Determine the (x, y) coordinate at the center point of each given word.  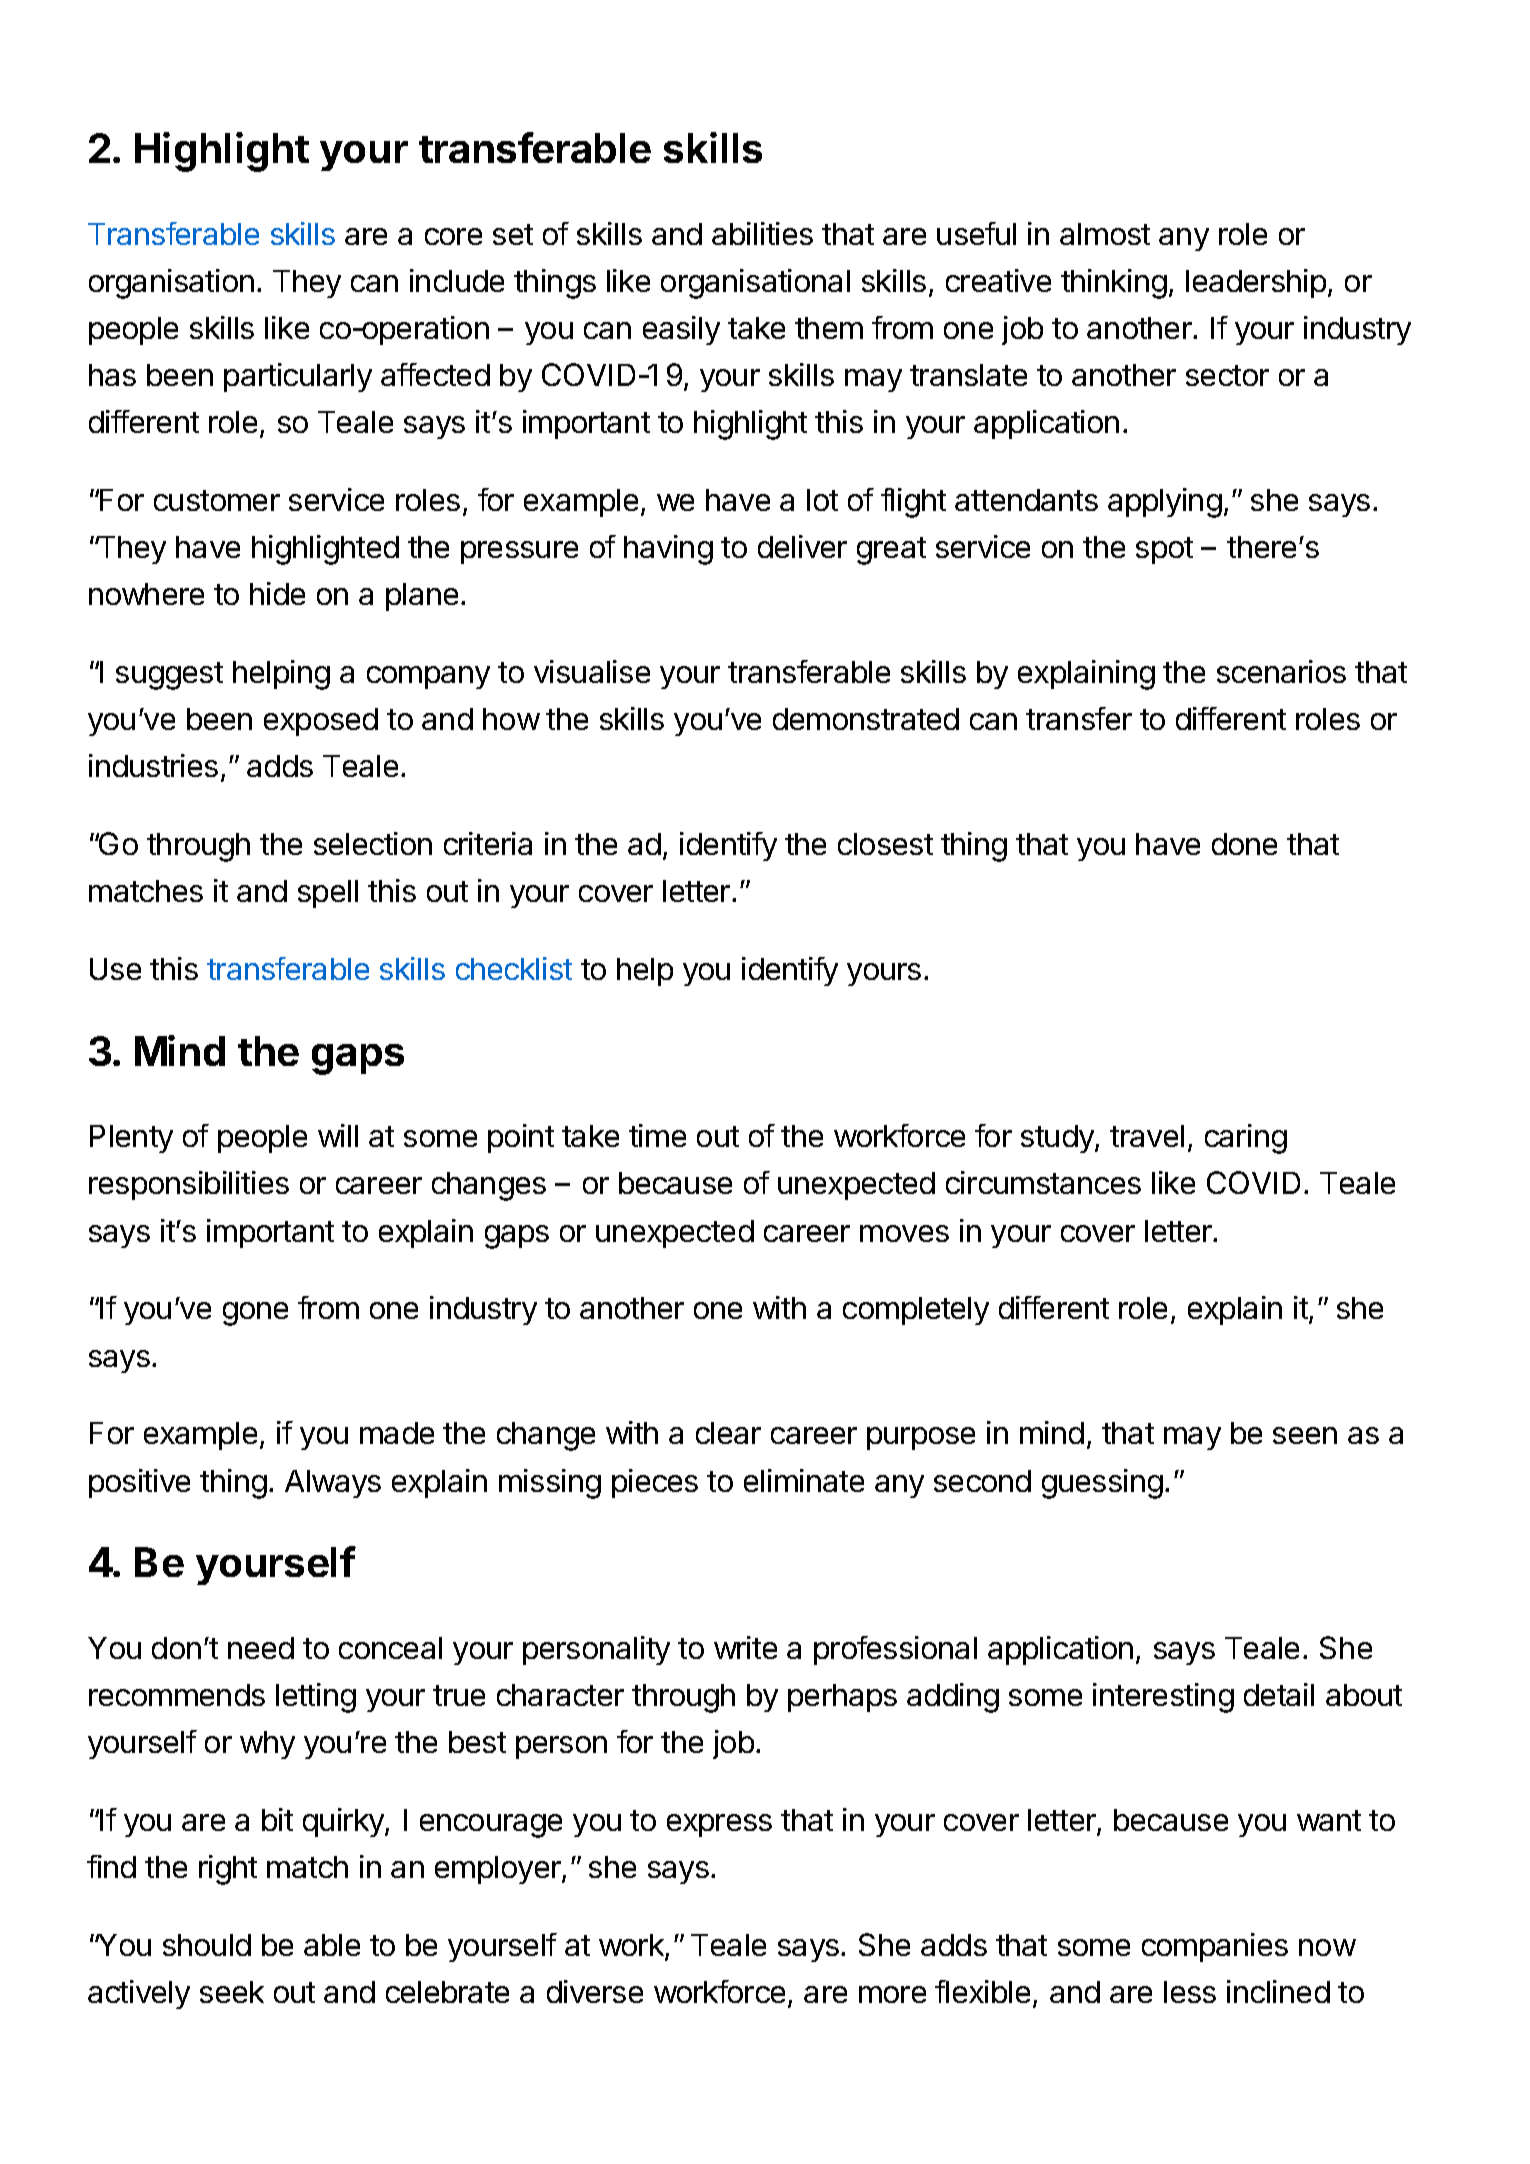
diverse (595, 1991)
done (1244, 844)
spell (328, 894)
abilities (762, 233)
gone (255, 1314)
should (207, 1945)
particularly (298, 377)
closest (885, 844)
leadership (1256, 283)
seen (1305, 1435)
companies (1215, 1947)
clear (728, 1433)
